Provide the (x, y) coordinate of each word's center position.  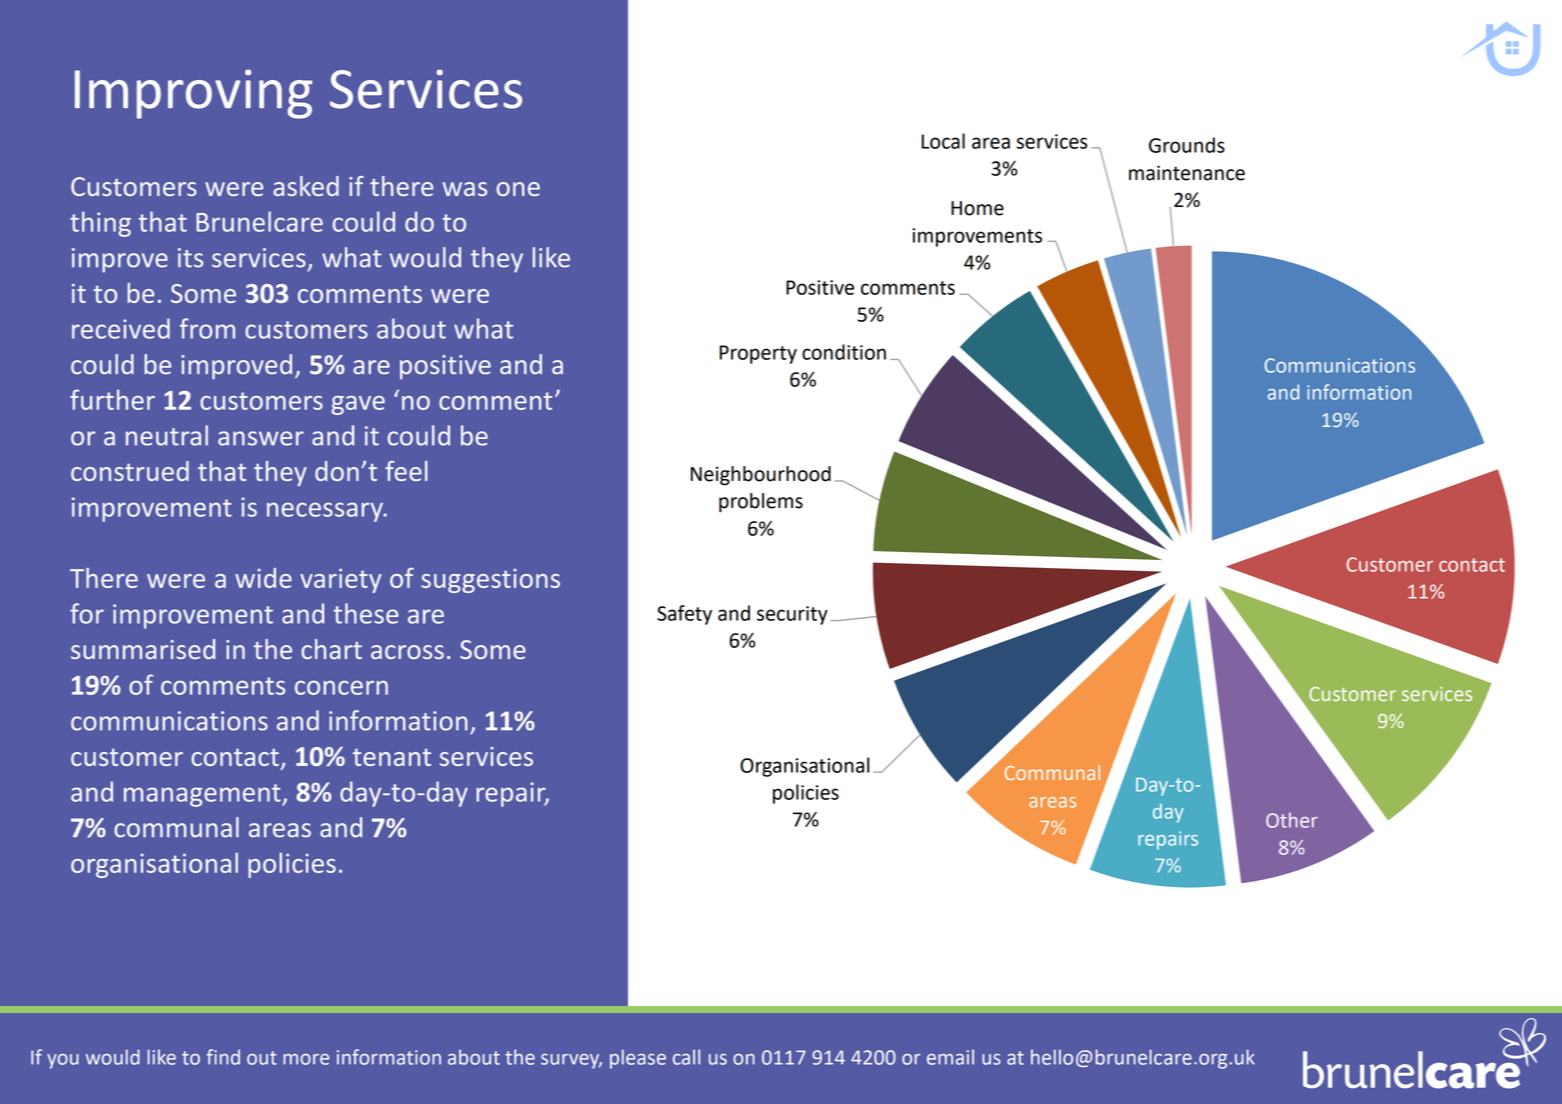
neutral (167, 435)
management (203, 795)
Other (1292, 820)
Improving (194, 94)
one (518, 189)
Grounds (1187, 145)
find (223, 1057)
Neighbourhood (760, 476)
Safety (684, 615)
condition (844, 352)
